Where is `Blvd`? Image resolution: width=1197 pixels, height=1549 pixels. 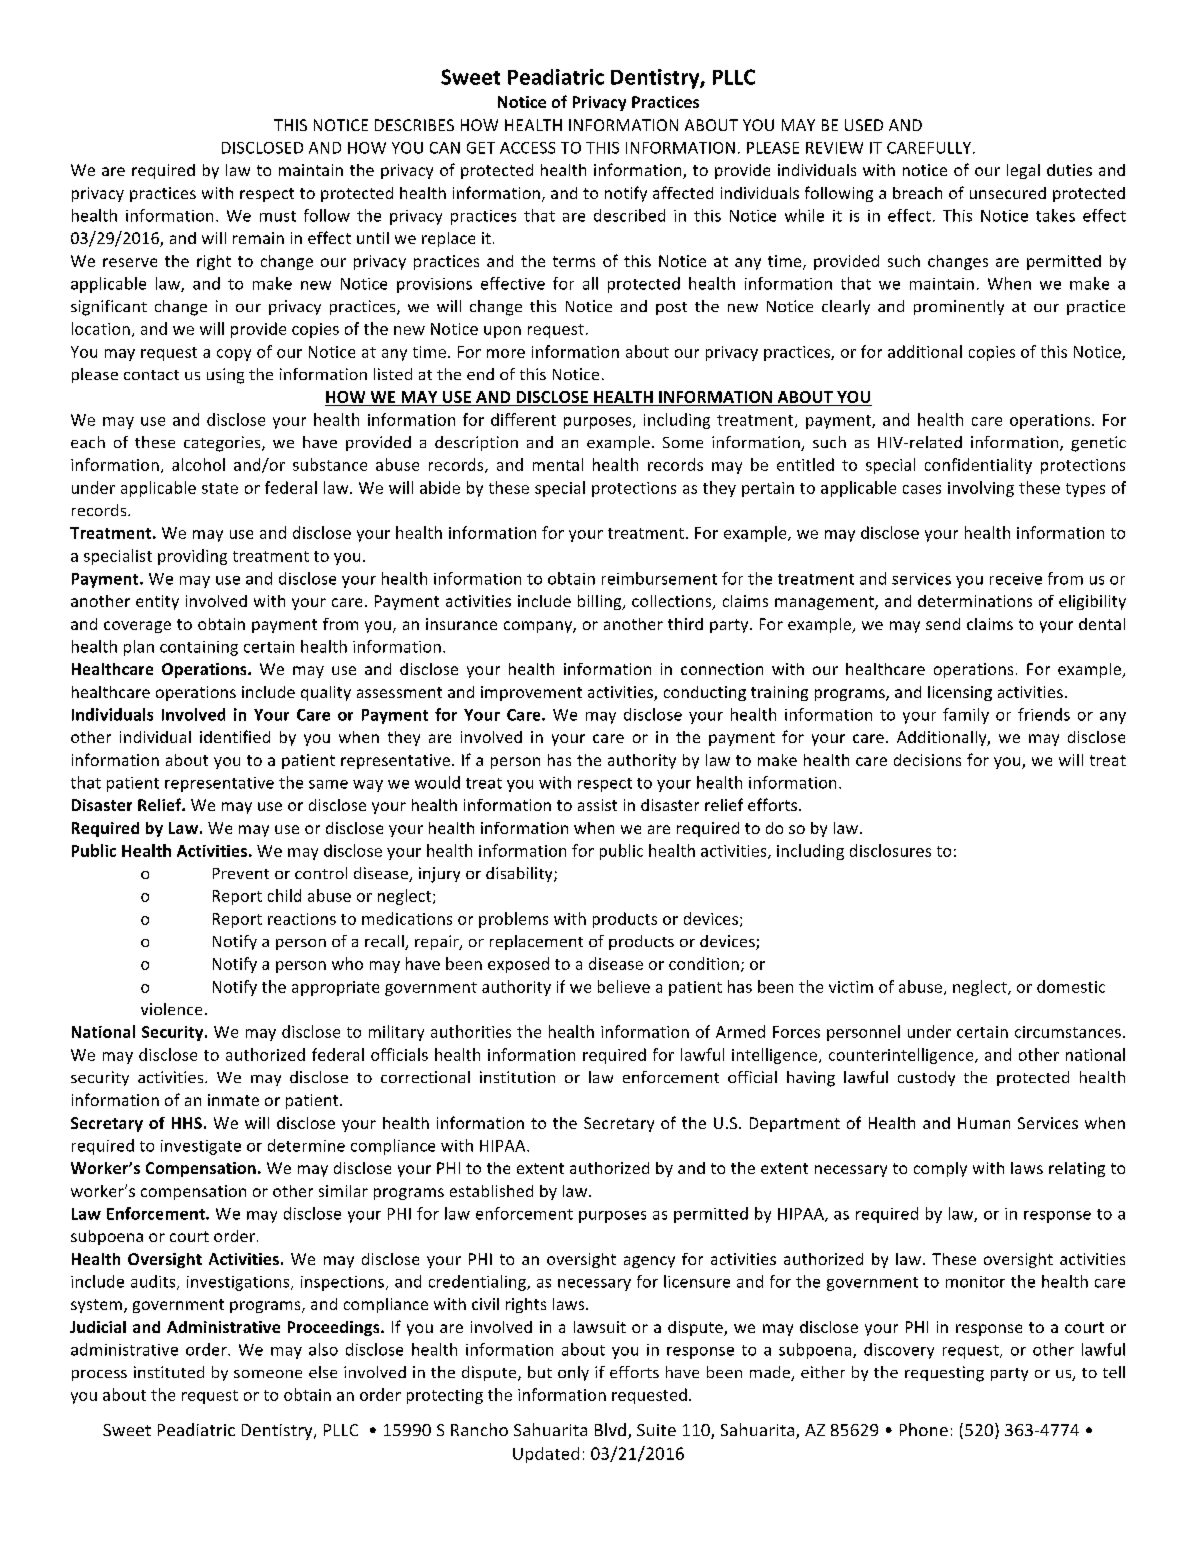
Blvd is located at coordinates (610, 1429).
